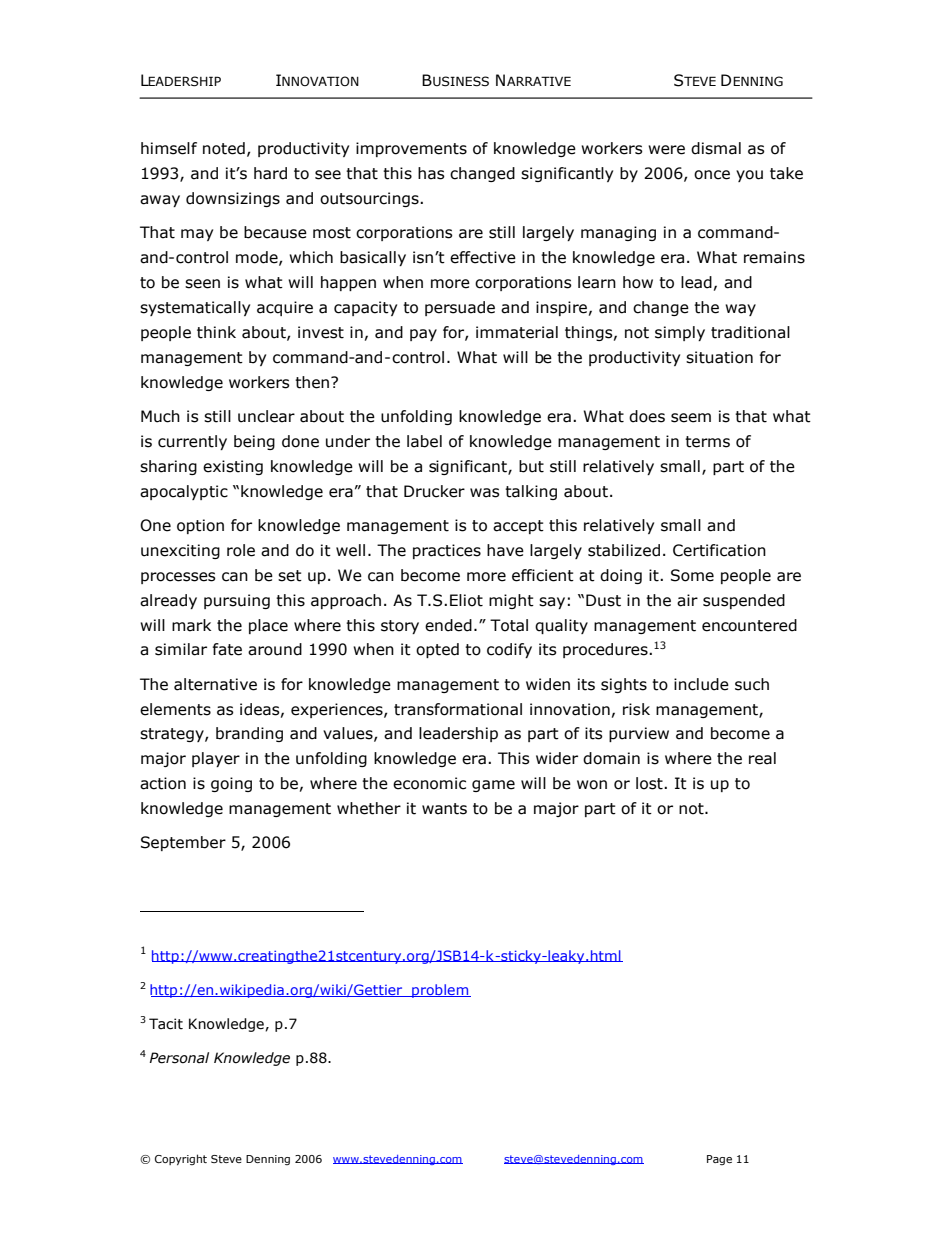  What do you see at coordinates (233, 467) in the image?
I see `existing` at bounding box center [233, 467].
